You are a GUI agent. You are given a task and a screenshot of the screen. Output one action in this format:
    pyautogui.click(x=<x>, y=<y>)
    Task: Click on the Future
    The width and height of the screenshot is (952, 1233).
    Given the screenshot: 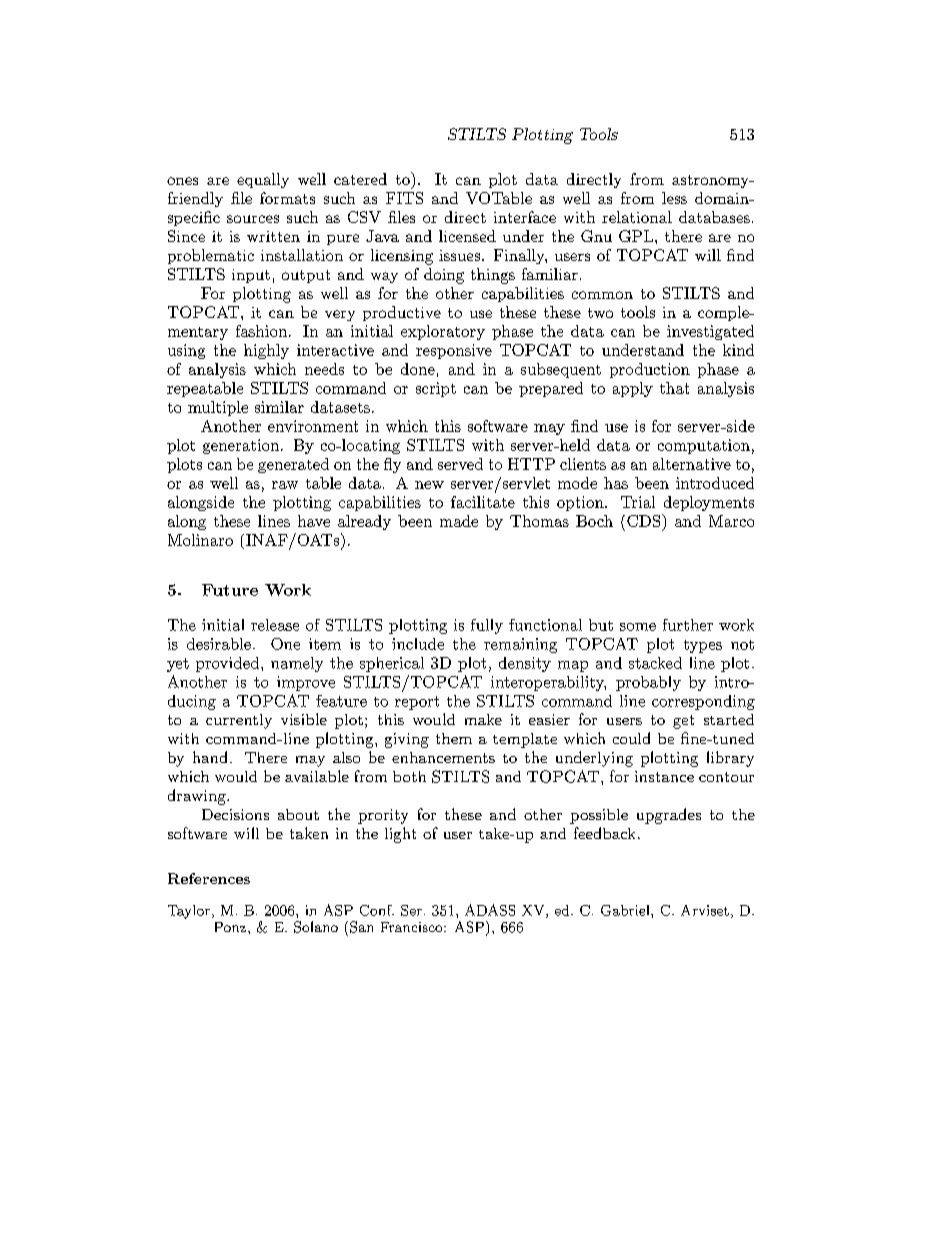 What is the action you would take?
    pyautogui.click(x=230, y=590)
